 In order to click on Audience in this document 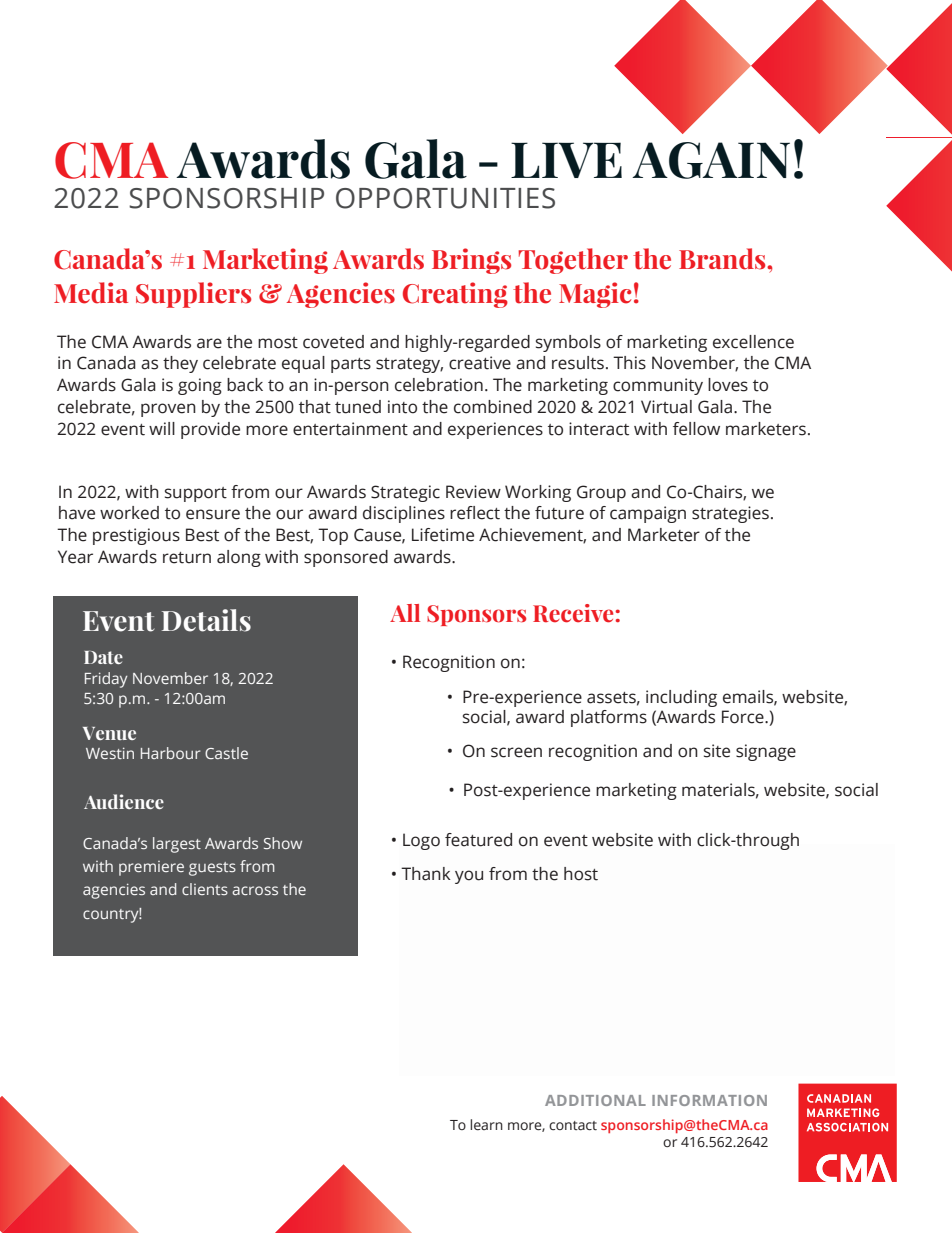, I will do `click(124, 801)`.
